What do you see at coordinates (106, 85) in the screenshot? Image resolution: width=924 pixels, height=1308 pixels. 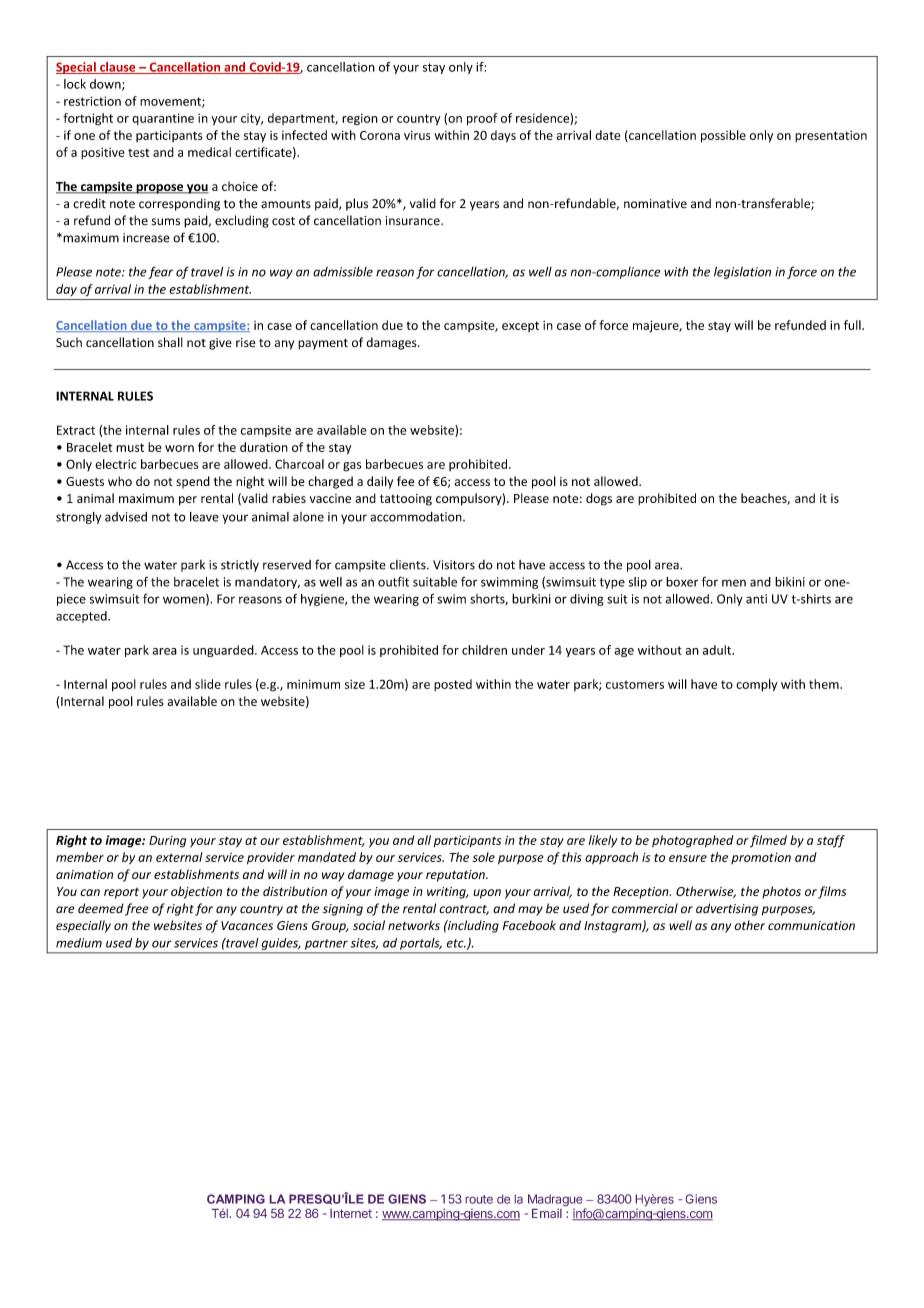 I see `down` at bounding box center [106, 85].
